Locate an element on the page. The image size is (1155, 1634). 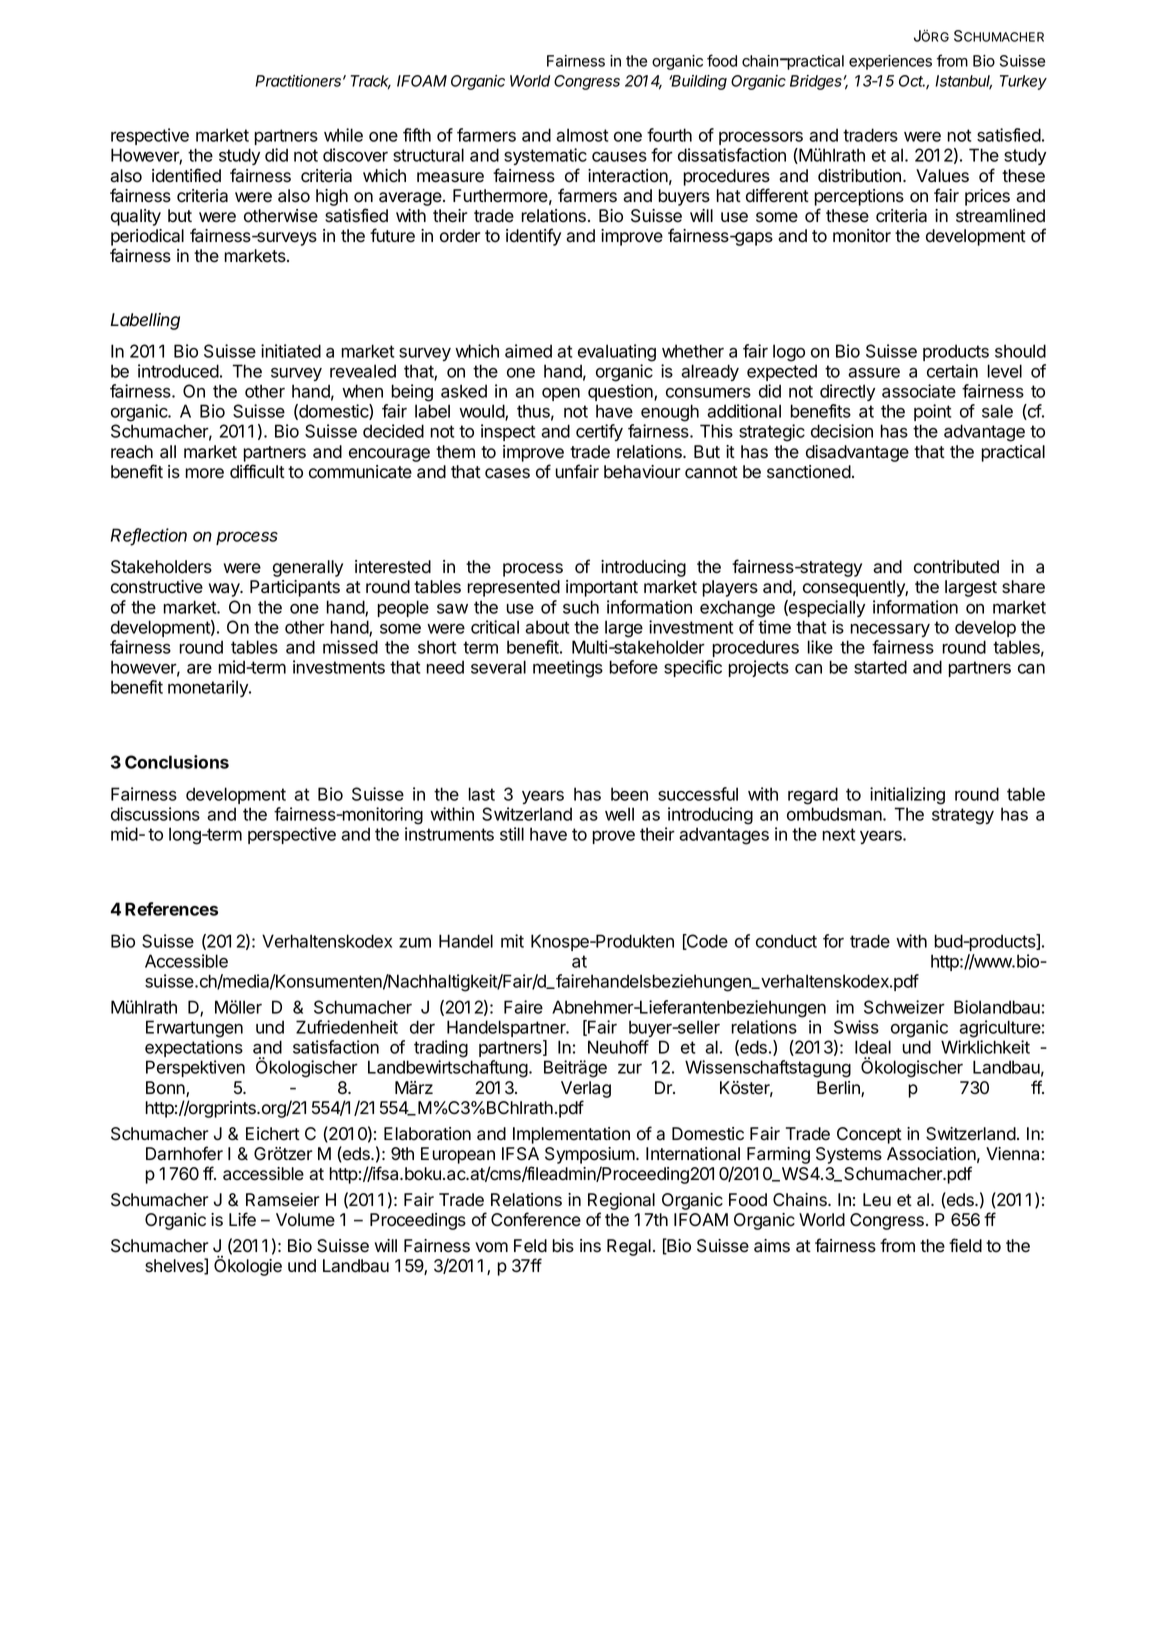
way is located at coordinates (225, 590).
